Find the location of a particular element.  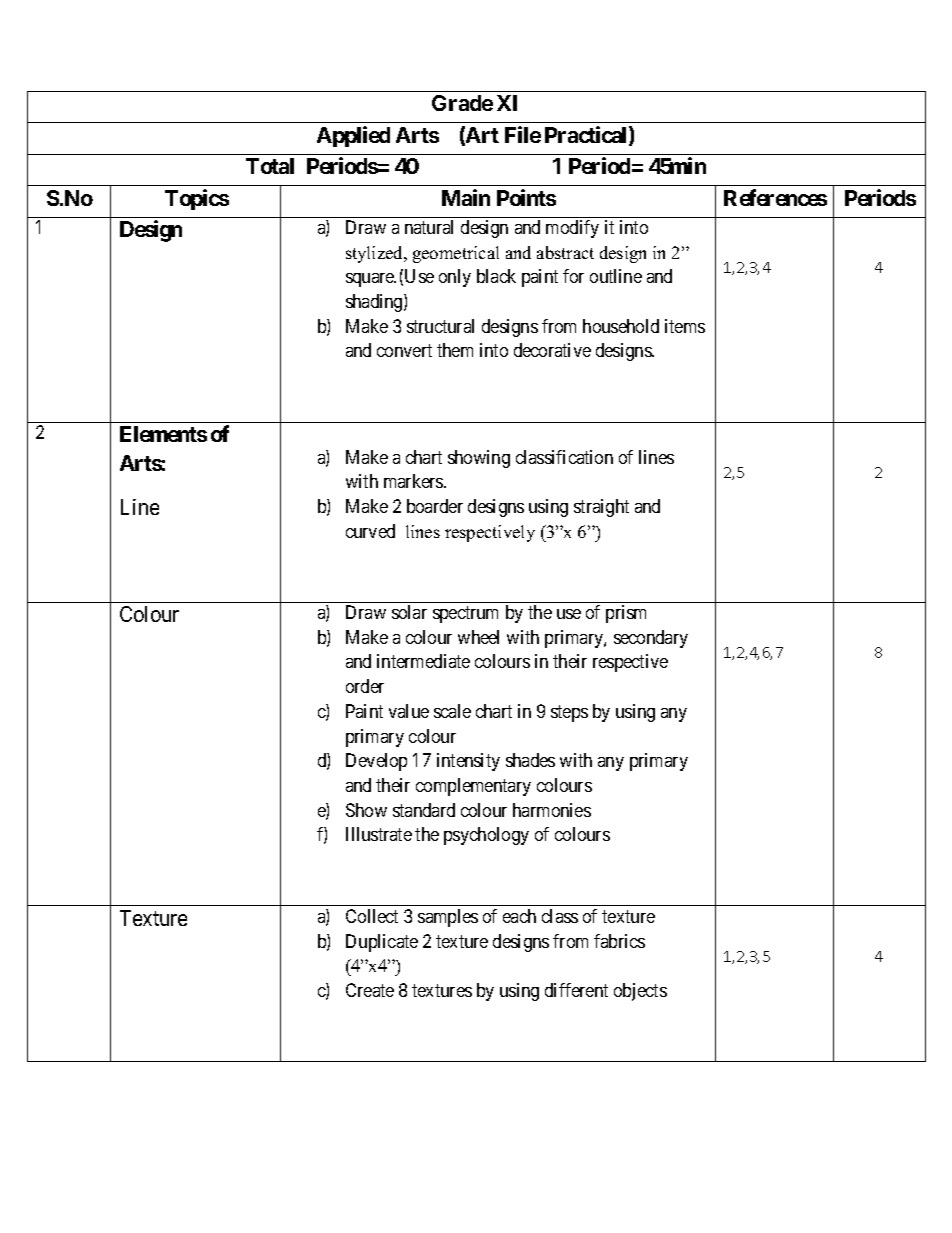

order is located at coordinates (365, 686).
